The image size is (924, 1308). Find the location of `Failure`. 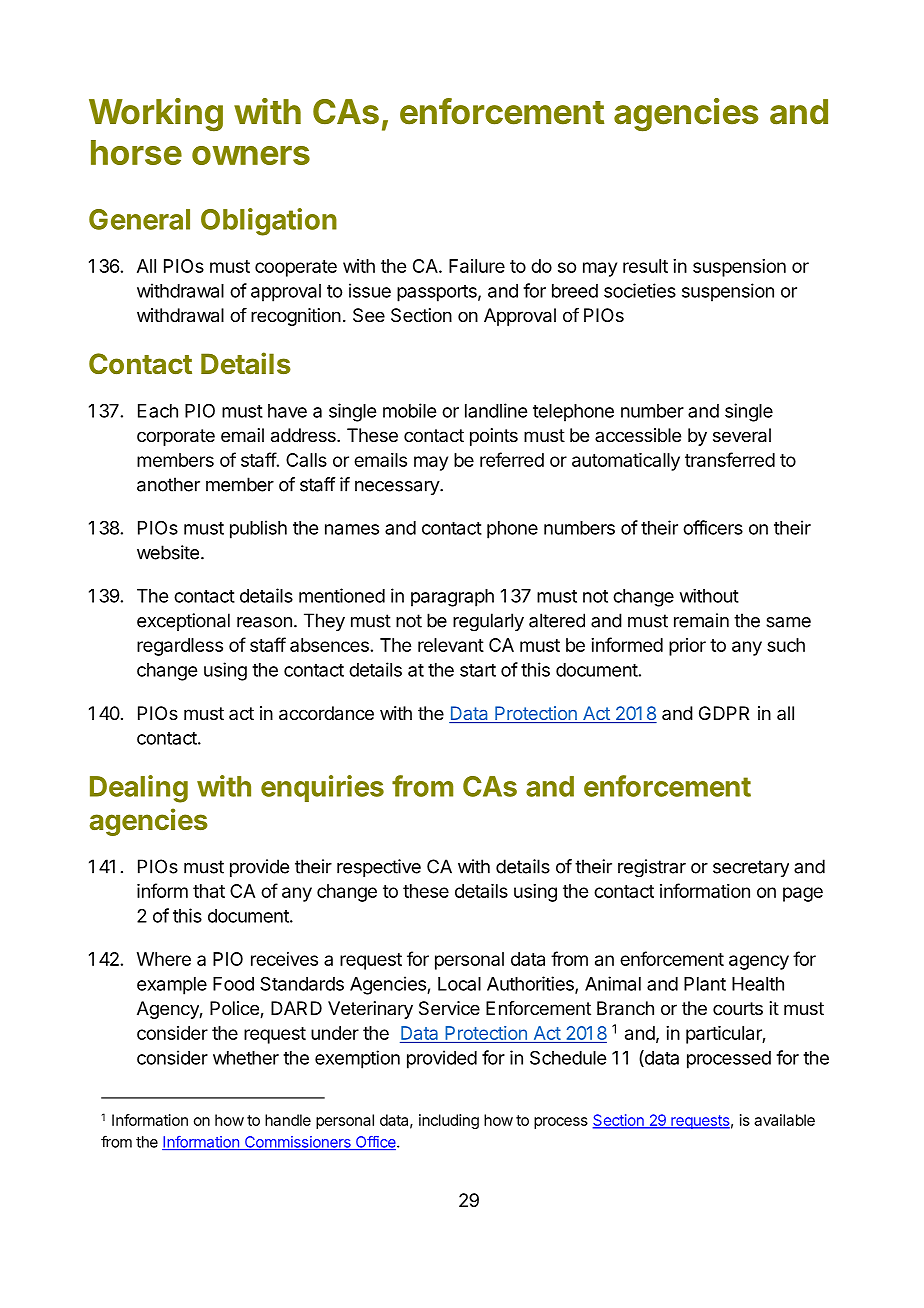

Failure is located at coordinates (477, 266).
